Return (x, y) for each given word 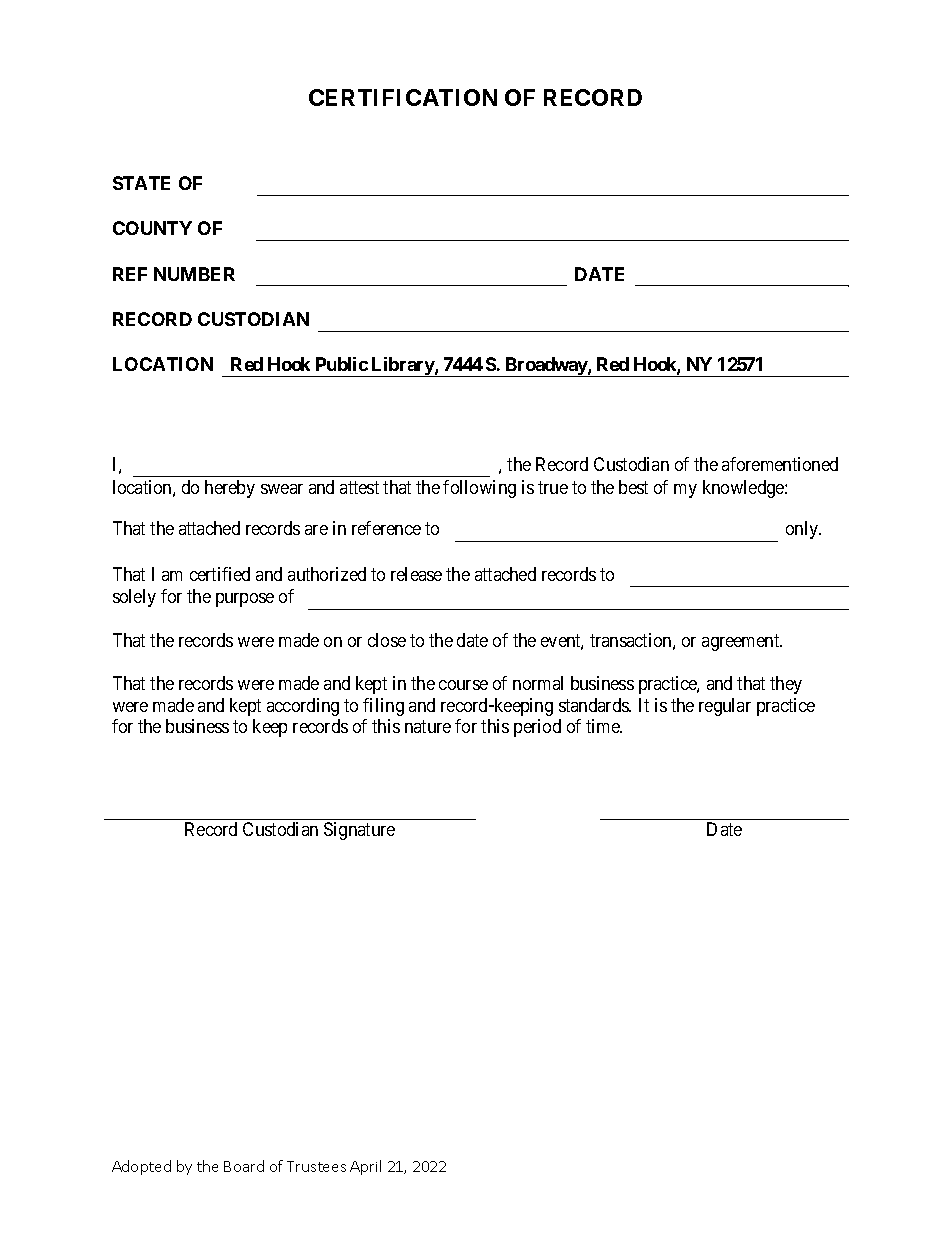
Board (244, 1166)
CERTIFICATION (403, 97)
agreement (742, 643)
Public (342, 364)
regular (725, 707)
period (537, 728)
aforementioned (780, 464)
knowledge (744, 489)
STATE (141, 183)
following (479, 489)
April (365, 1167)
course (463, 685)
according (303, 707)
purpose (245, 600)
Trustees (316, 1166)
